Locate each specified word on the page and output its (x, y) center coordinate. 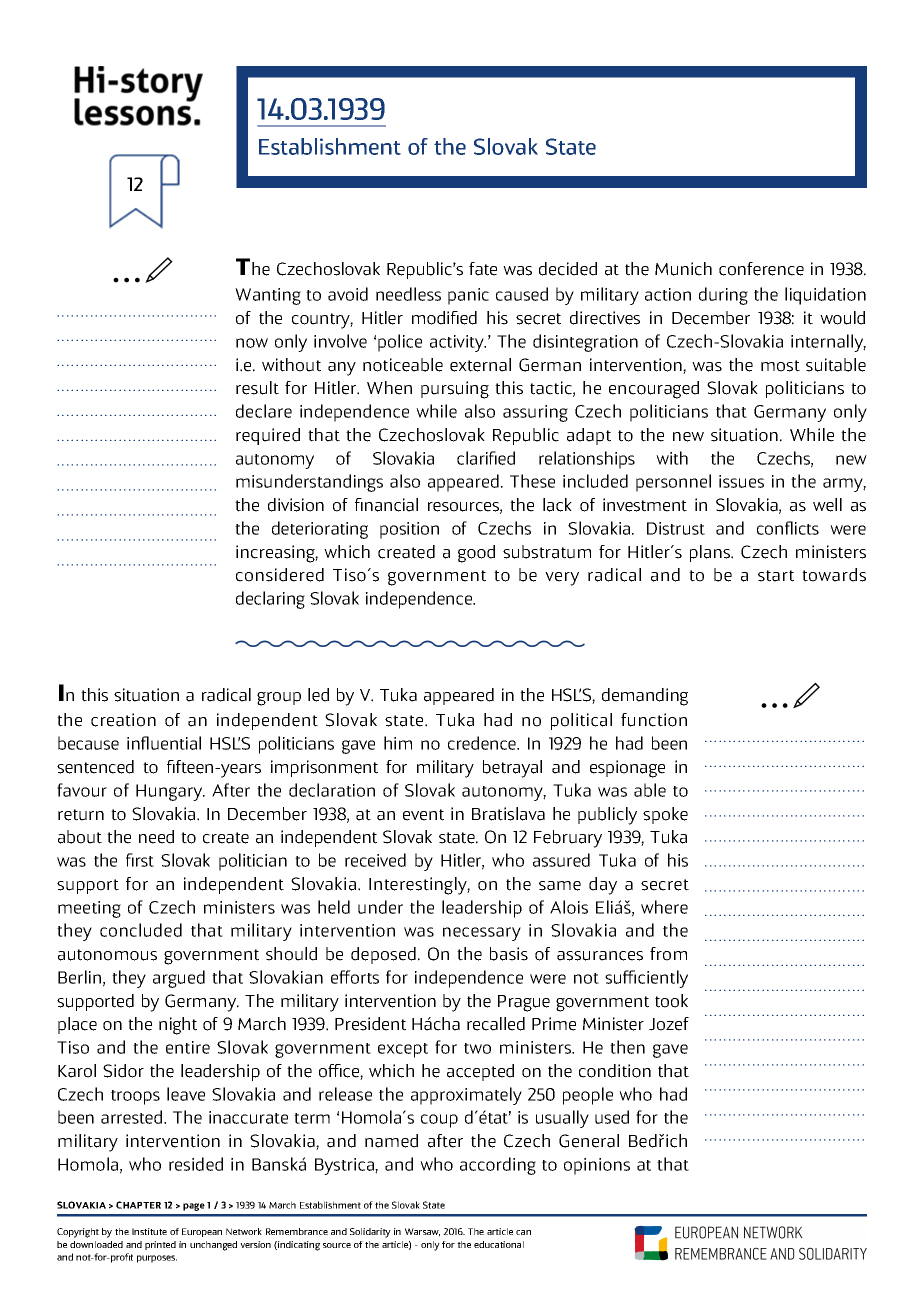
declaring (270, 600)
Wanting (268, 296)
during (723, 296)
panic (468, 296)
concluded (141, 930)
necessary (482, 934)
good (476, 554)
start (776, 576)
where (664, 907)
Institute (149, 1231)
